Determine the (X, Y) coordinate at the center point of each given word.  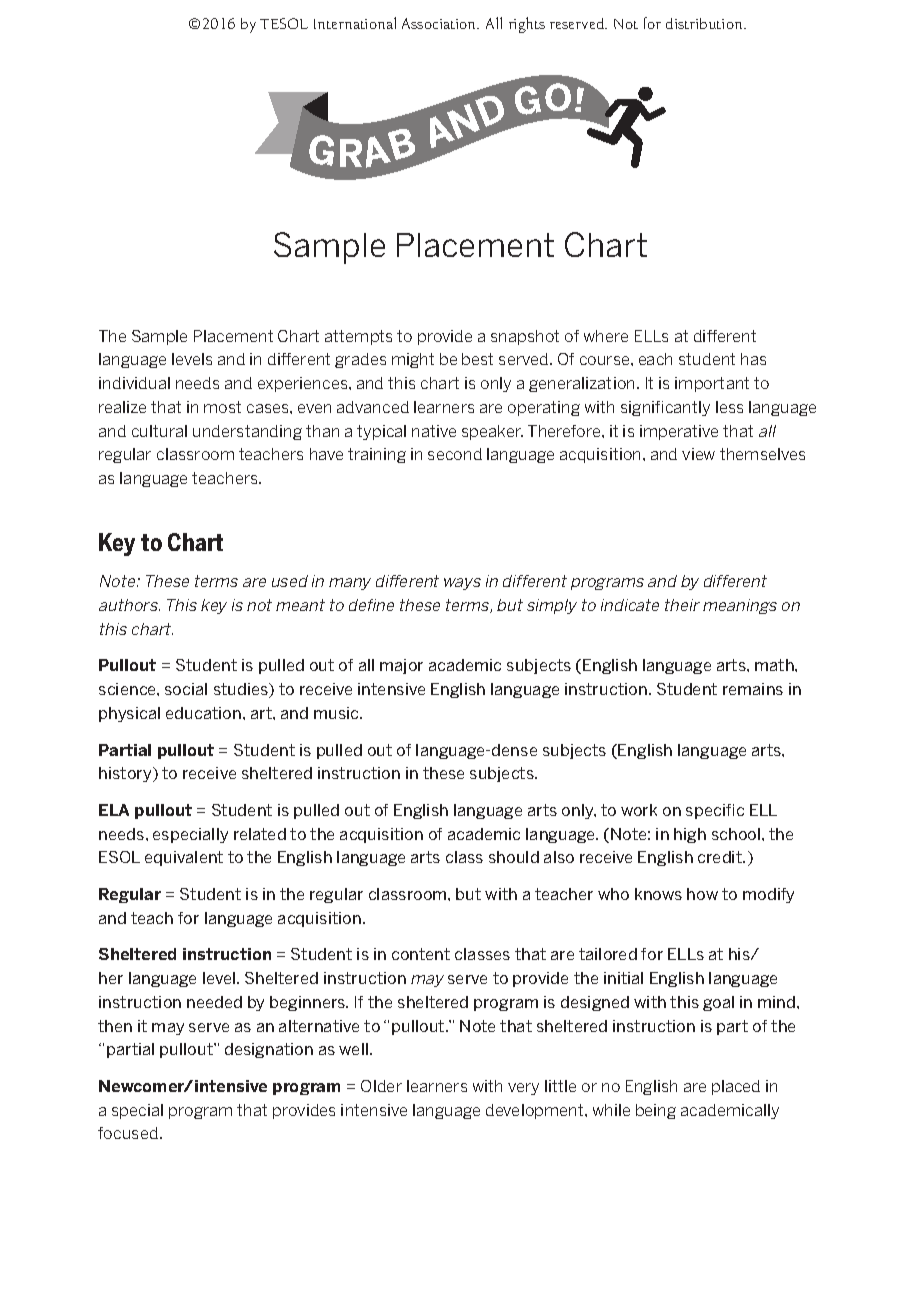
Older (381, 1086)
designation (269, 1050)
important (712, 384)
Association (440, 23)
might (413, 360)
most (222, 407)
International (355, 23)
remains (753, 689)
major (401, 666)
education (203, 713)
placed (736, 1087)
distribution (705, 23)
